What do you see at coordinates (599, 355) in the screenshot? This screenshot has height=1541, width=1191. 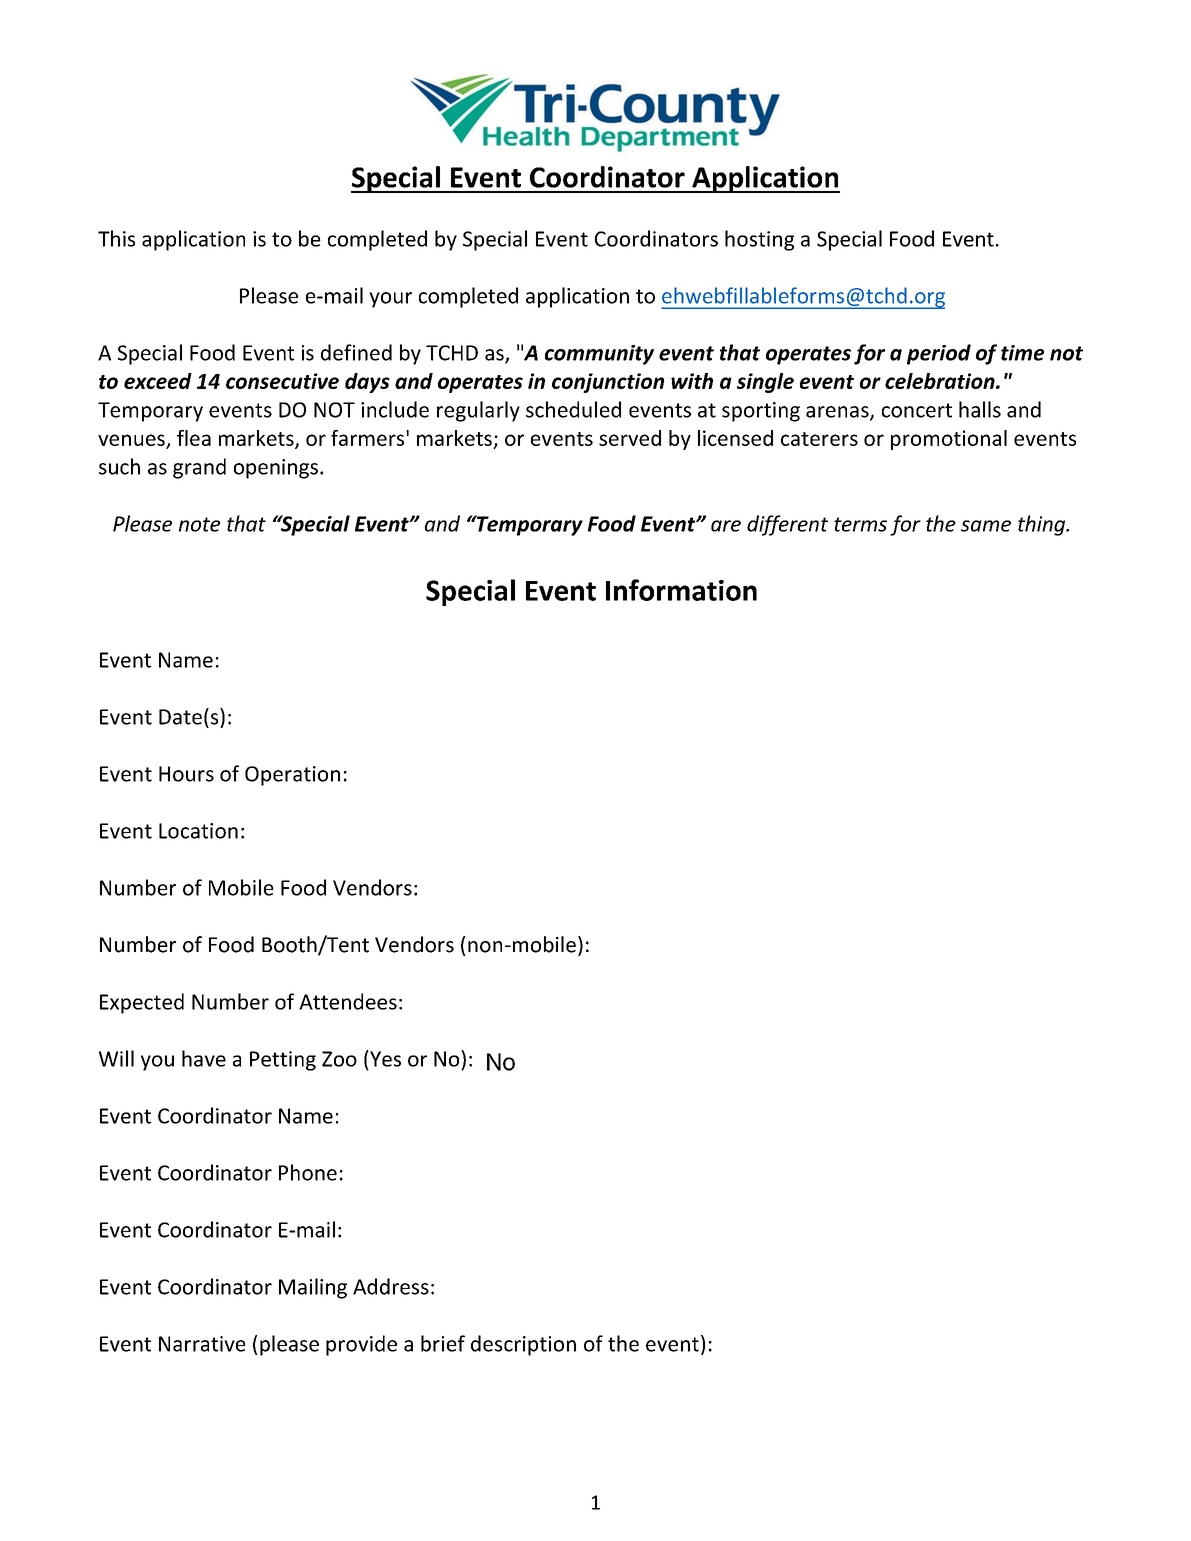 I see `community` at bounding box center [599, 355].
